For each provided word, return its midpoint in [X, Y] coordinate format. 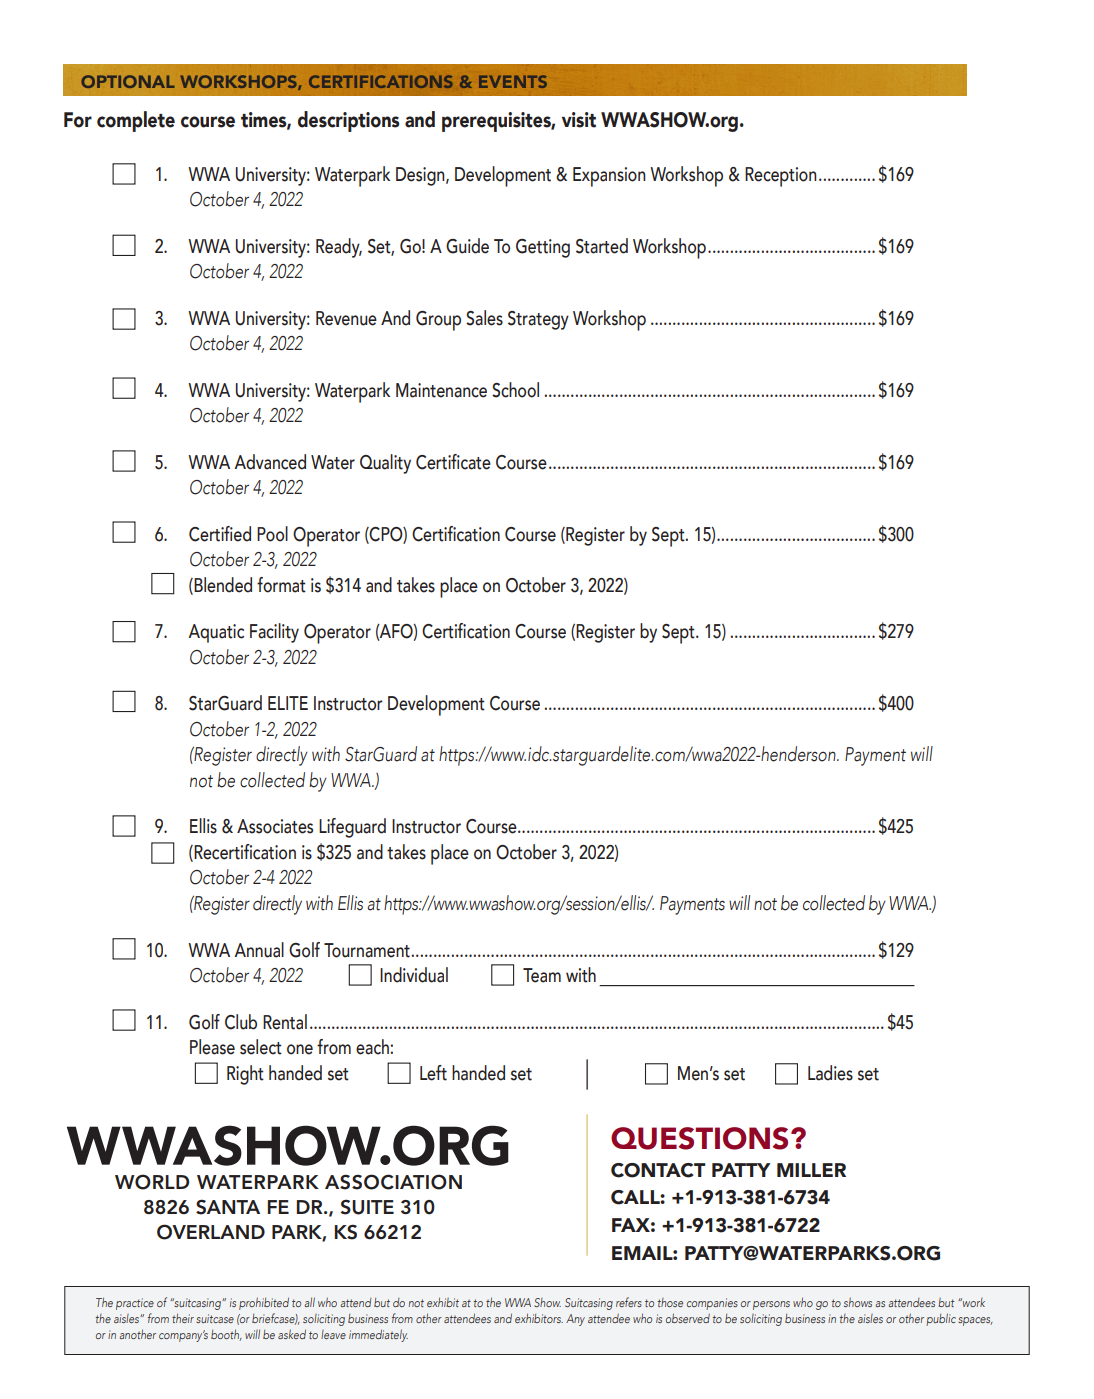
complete [136, 121]
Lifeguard [352, 828]
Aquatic [216, 633]
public [941, 1319]
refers [629, 1302]
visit [579, 120]
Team [542, 975]
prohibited [264, 1304]
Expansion [609, 177]
